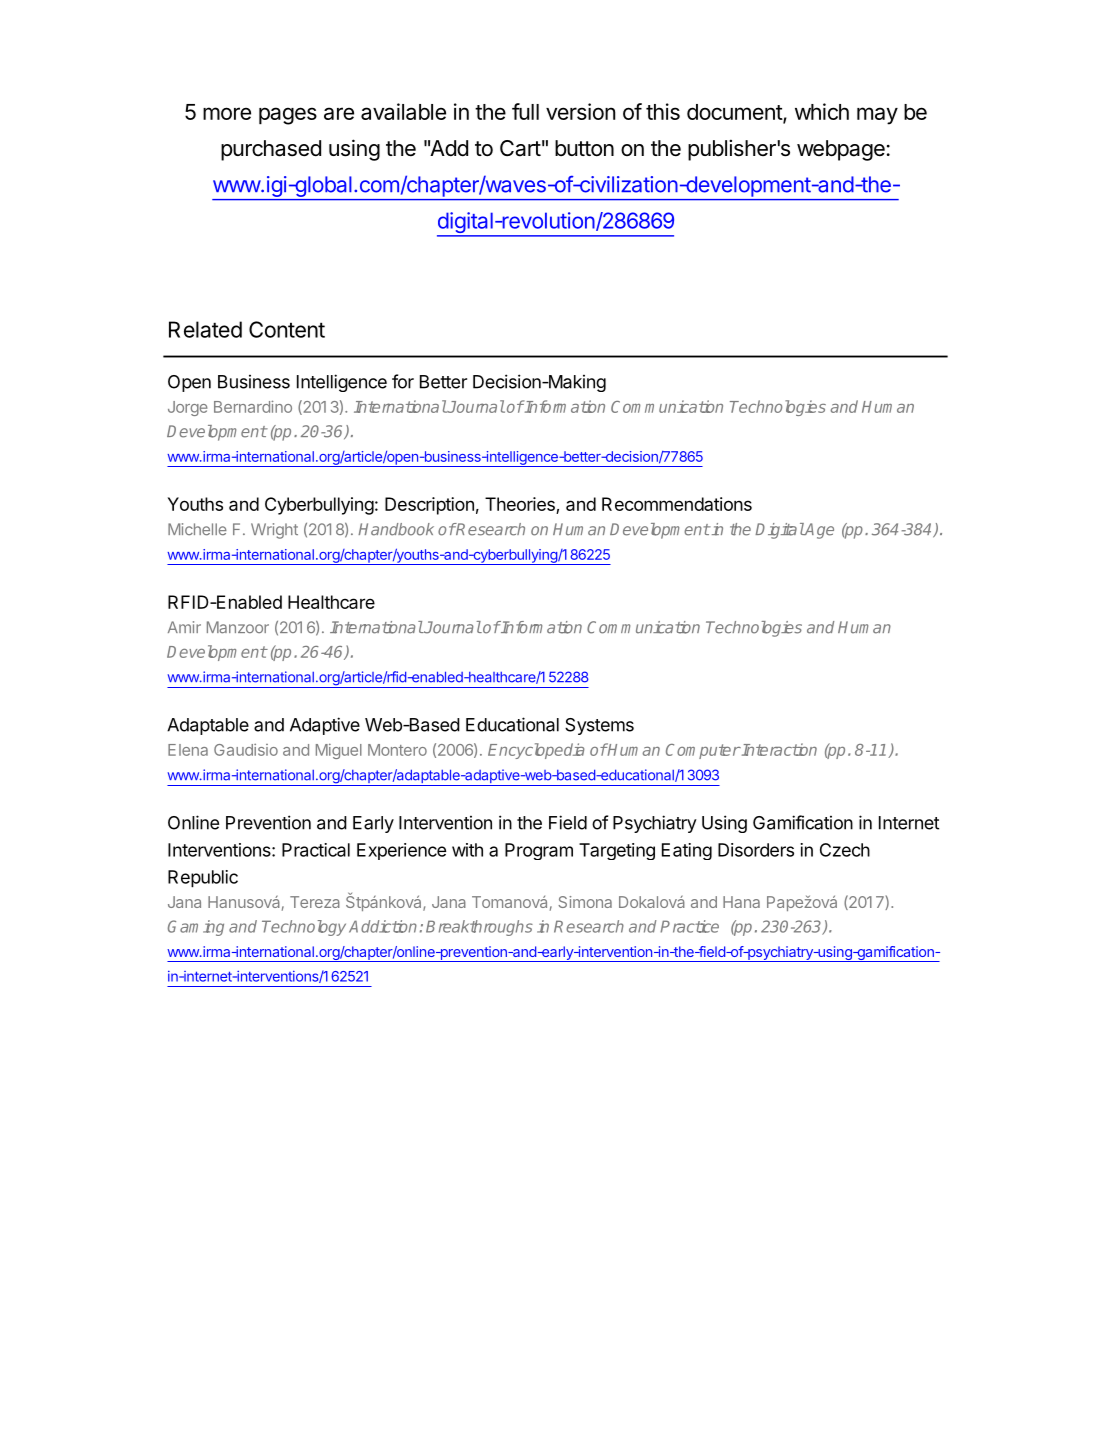 The height and width of the image is (1437, 1111). What do you see at coordinates (315, 902) in the image?
I see `Tereza` at bounding box center [315, 902].
